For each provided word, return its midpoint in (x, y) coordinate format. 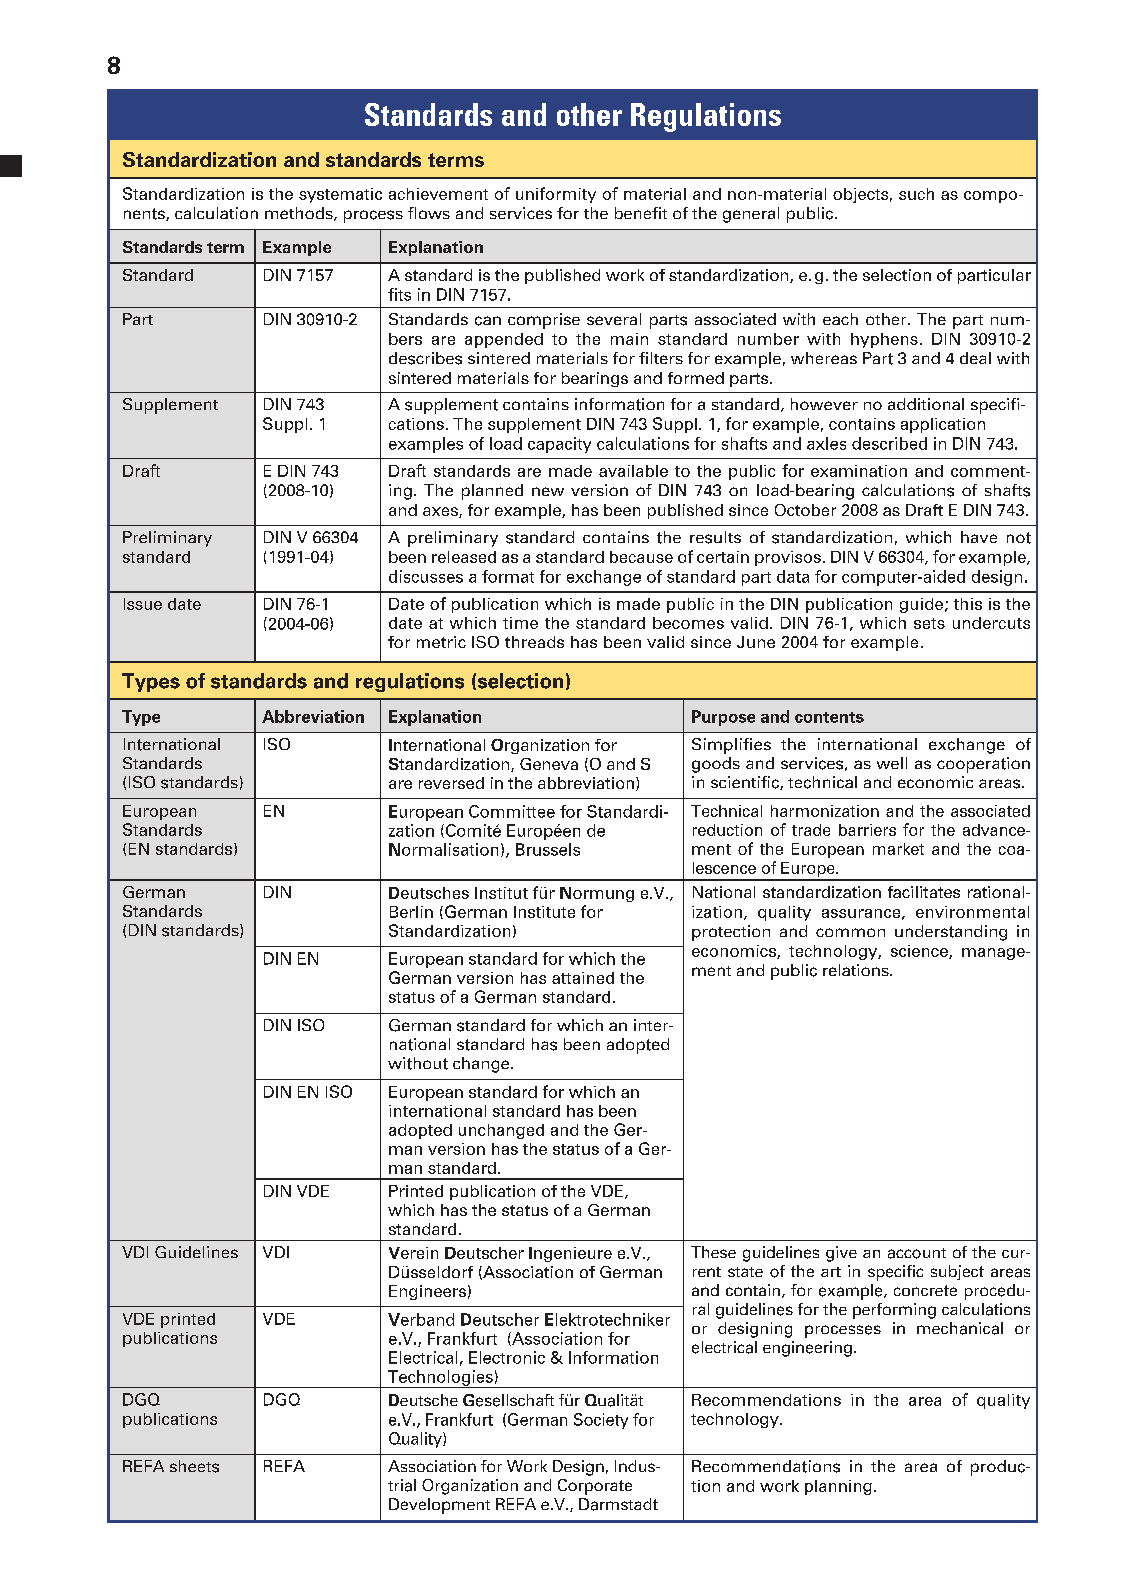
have (979, 537)
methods (300, 214)
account (917, 1253)
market (898, 849)
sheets (194, 1466)
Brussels (548, 849)
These (713, 1252)
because (641, 557)
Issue (143, 604)
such (916, 194)
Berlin (411, 912)
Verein (413, 1253)
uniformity (556, 195)
